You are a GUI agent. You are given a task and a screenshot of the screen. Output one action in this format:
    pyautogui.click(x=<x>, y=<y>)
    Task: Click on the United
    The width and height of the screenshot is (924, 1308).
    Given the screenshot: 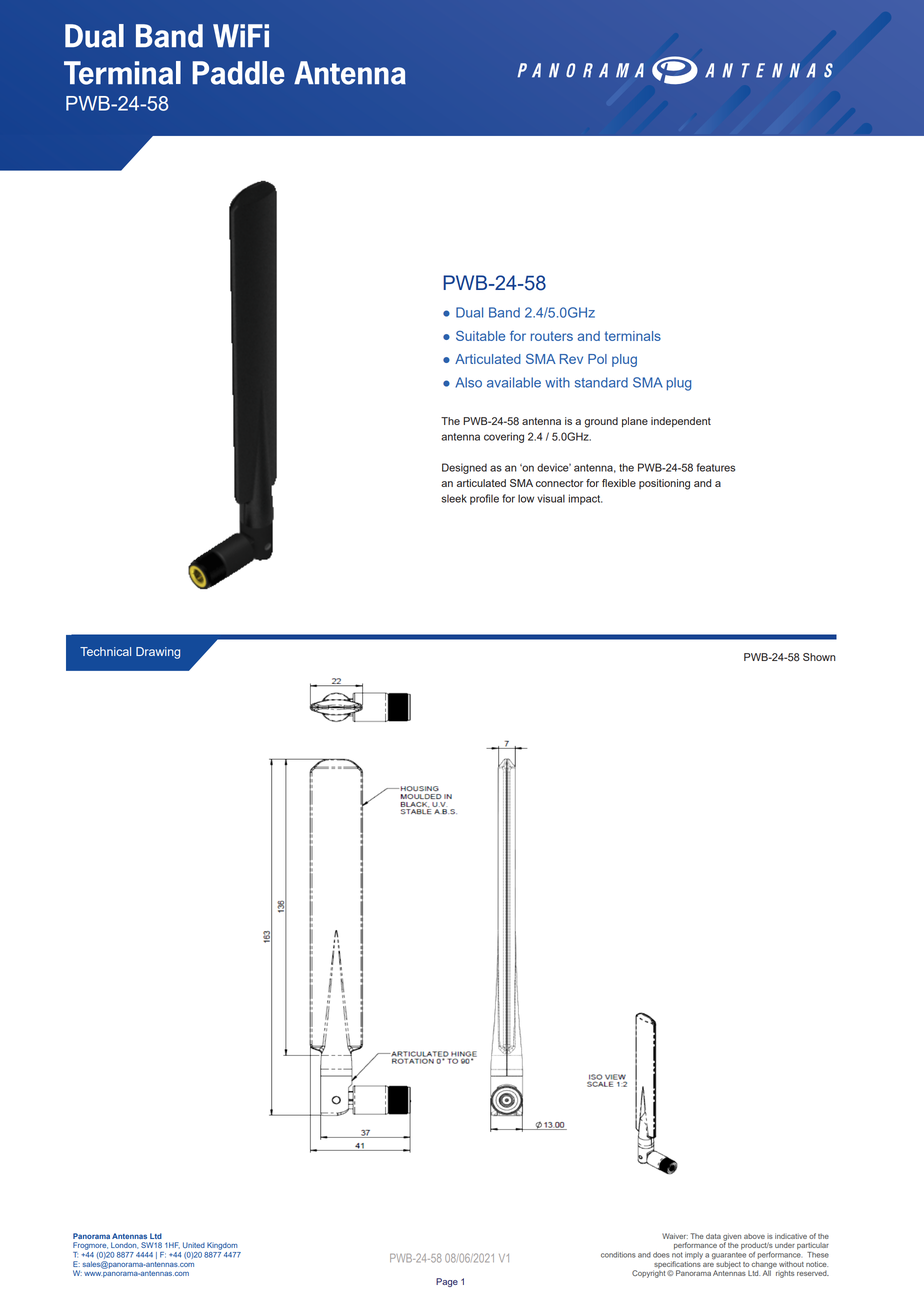 What is the action you would take?
    pyautogui.click(x=194, y=1245)
